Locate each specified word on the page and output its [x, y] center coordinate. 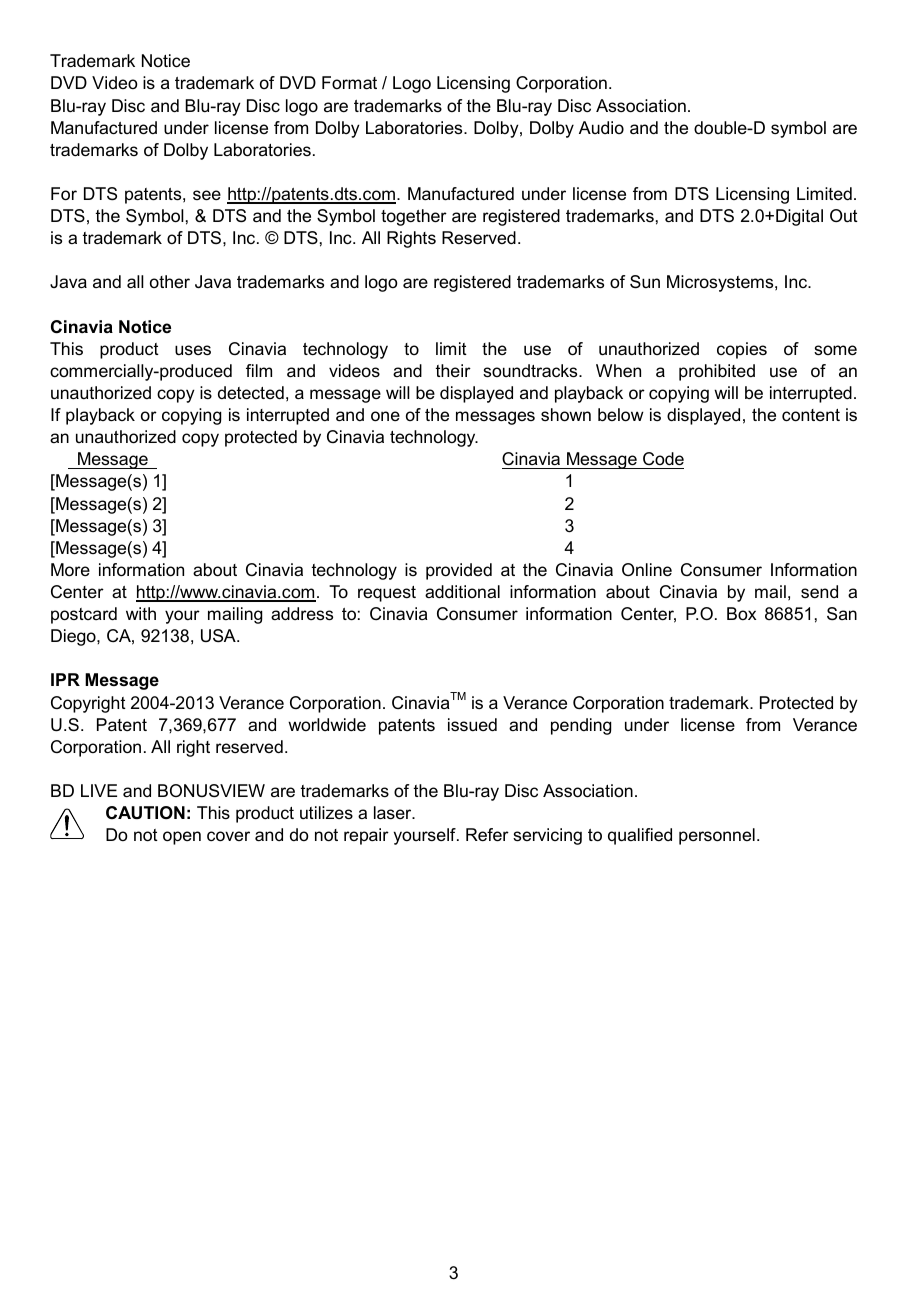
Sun [645, 282]
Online [647, 570]
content [811, 415]
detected [251, 393]
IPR [65, 679]
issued [472, 724]
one [385, 416]
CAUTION [145, 813]
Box [741, 613]
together [414, 217]
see [207, 195]
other [170, 281]
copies [742, 350]
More [70, 570]
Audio [601, 127]
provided [459, 571]
